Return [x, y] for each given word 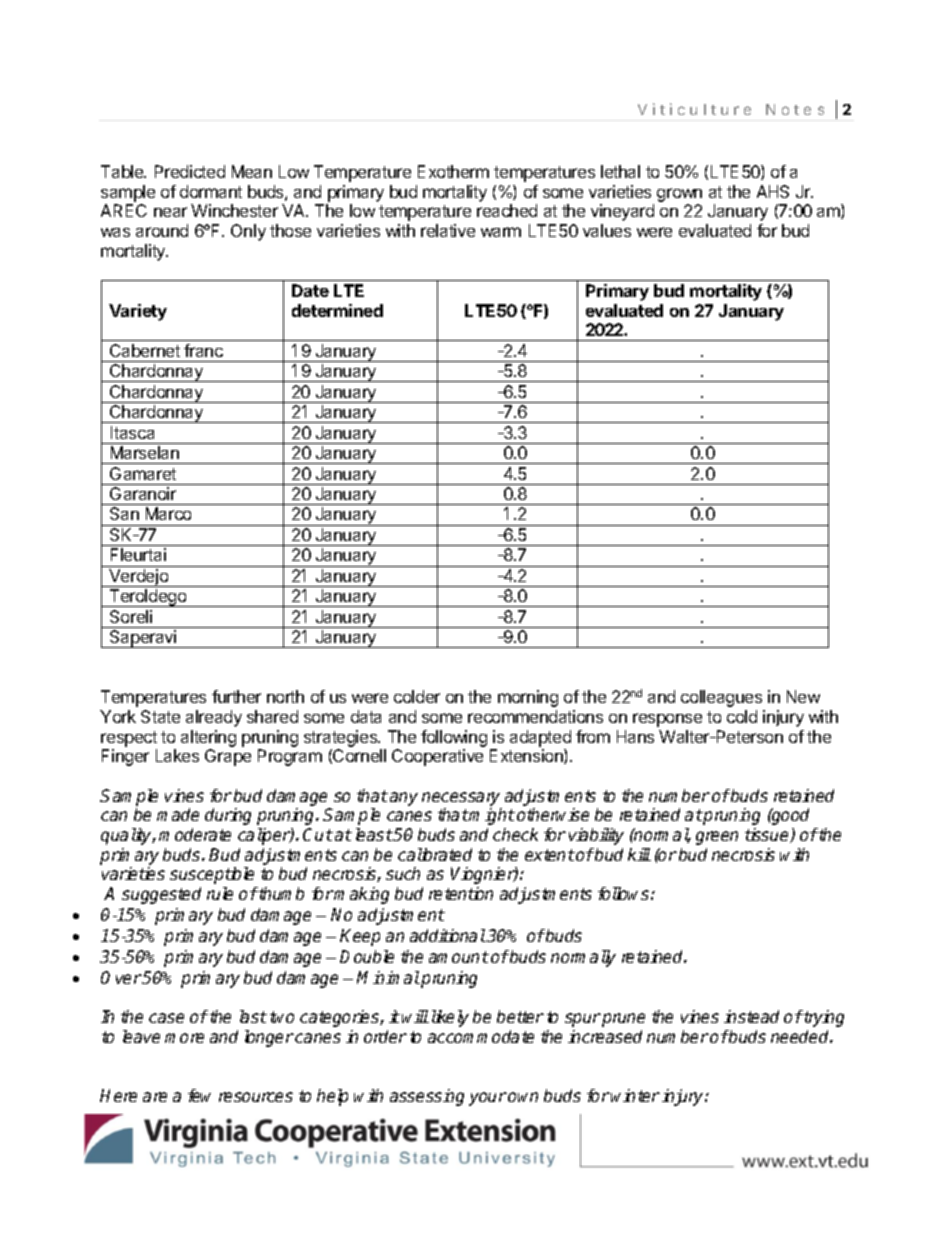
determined [337, 310]
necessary [461, 799]
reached [507, 210]
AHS [773, 191]
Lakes [177, 755]
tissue [768, 835]
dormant [211, 191]
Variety [138, 312]
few [199, 1095]
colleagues [721, 698]
